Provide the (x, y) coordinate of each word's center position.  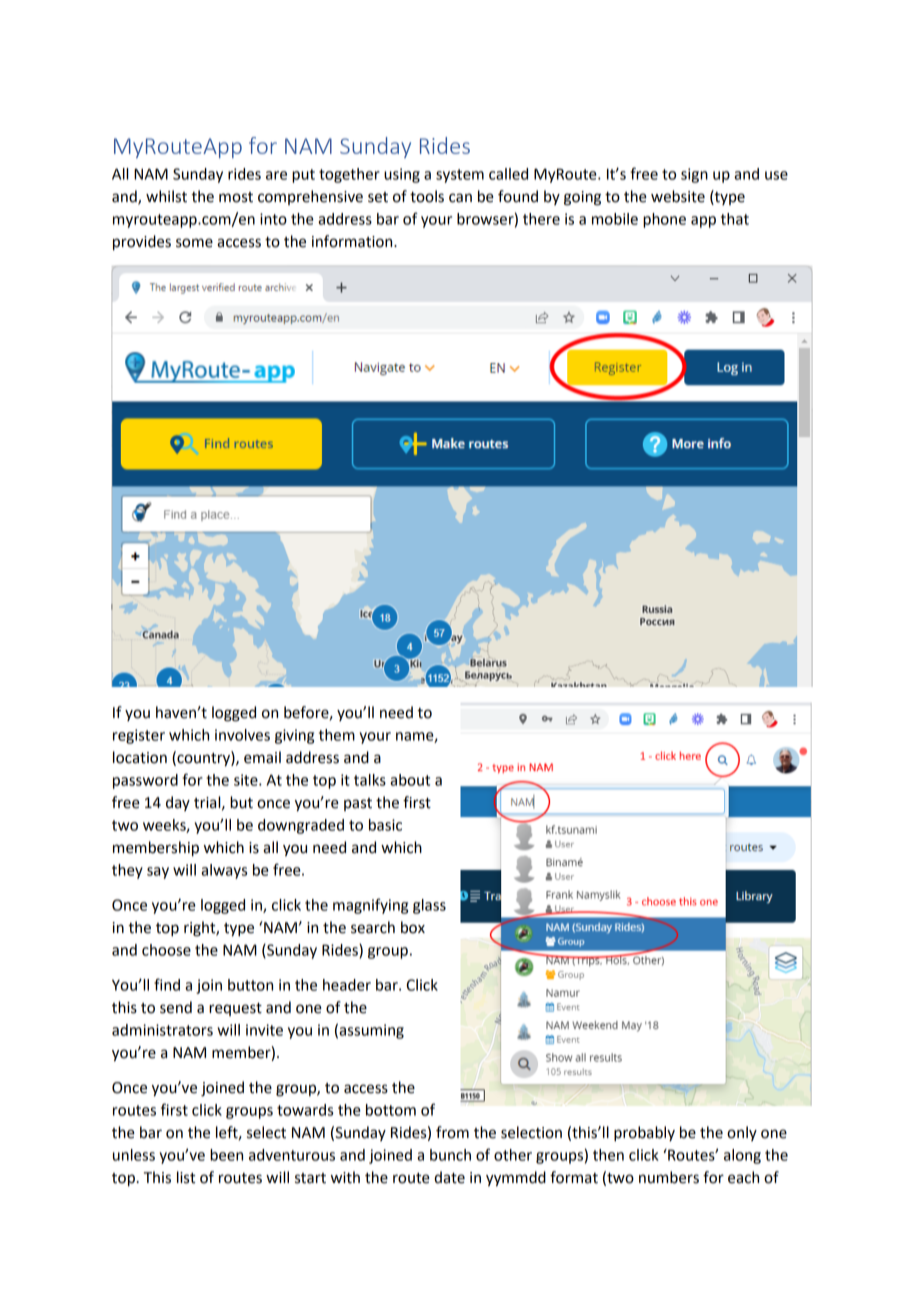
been (226, 1155)
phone (664, 220)
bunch (450, 1155)
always (224, 871)
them (337, 735)
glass (429, 906)
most (236, 197)
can (460, 198)
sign (694, 175)
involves (242, 735)
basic (385, 825)
